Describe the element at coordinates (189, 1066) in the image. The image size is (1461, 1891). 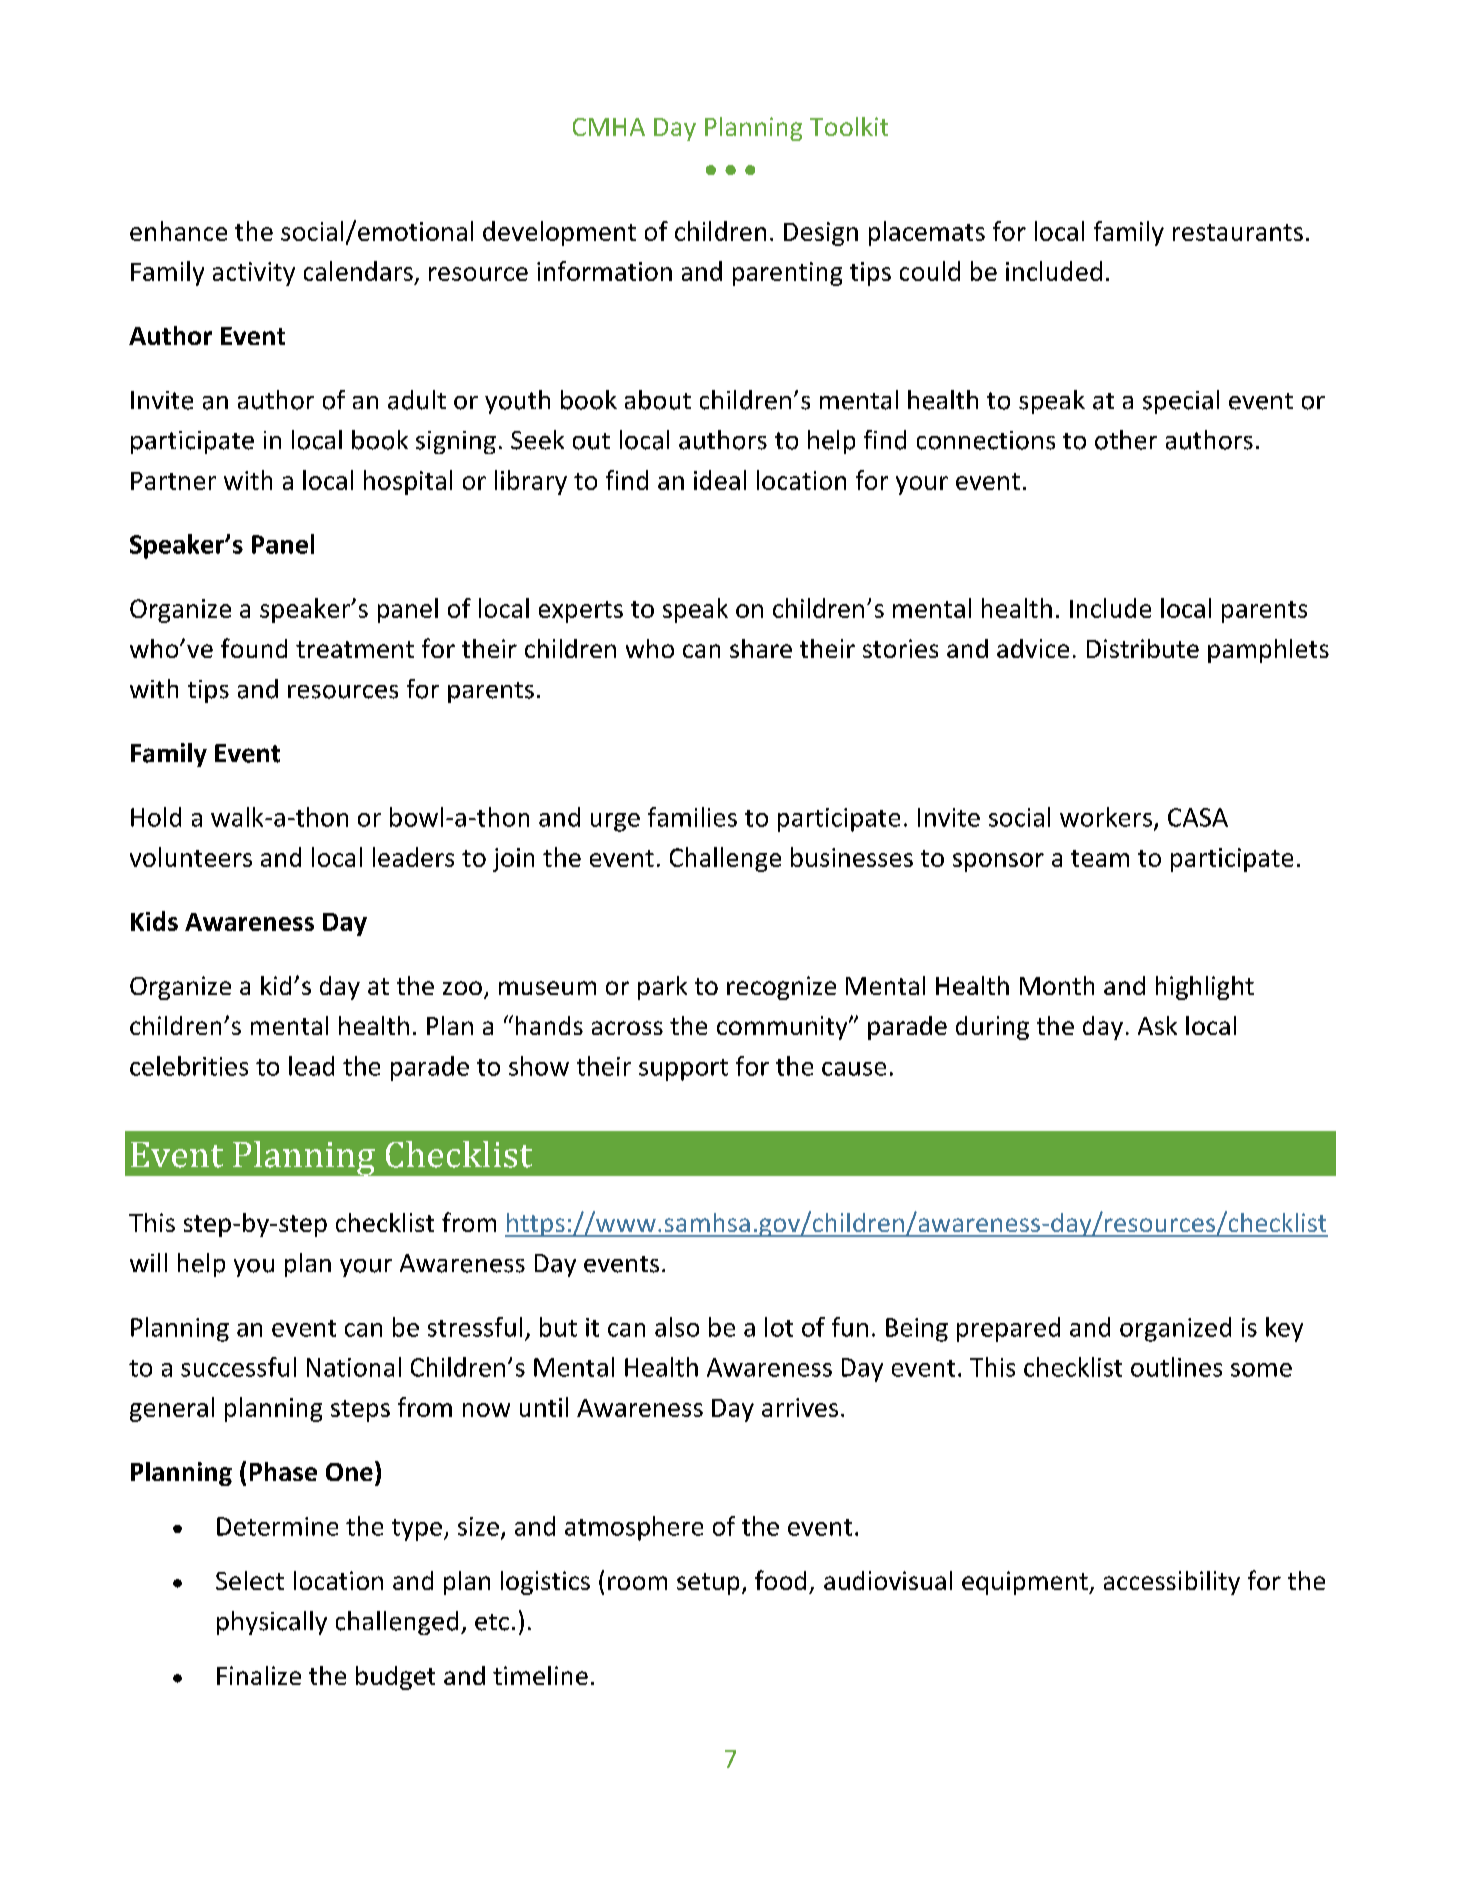
I see `celebrities` at that location.
